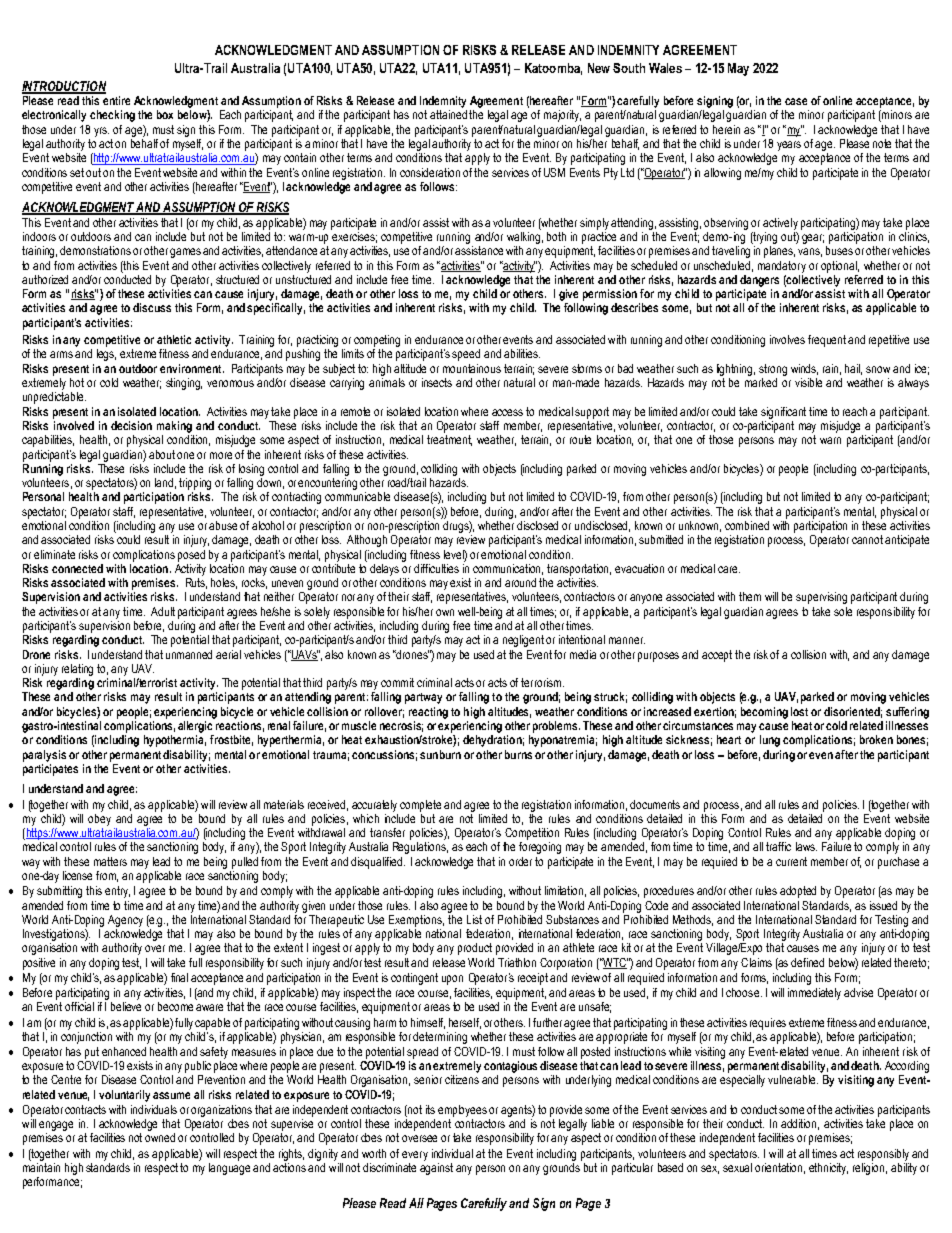 The image size is (952, 1233). What do you see at coordinates (116, 100) in the image?
I see `entire` at bounding box center [116, 100].
